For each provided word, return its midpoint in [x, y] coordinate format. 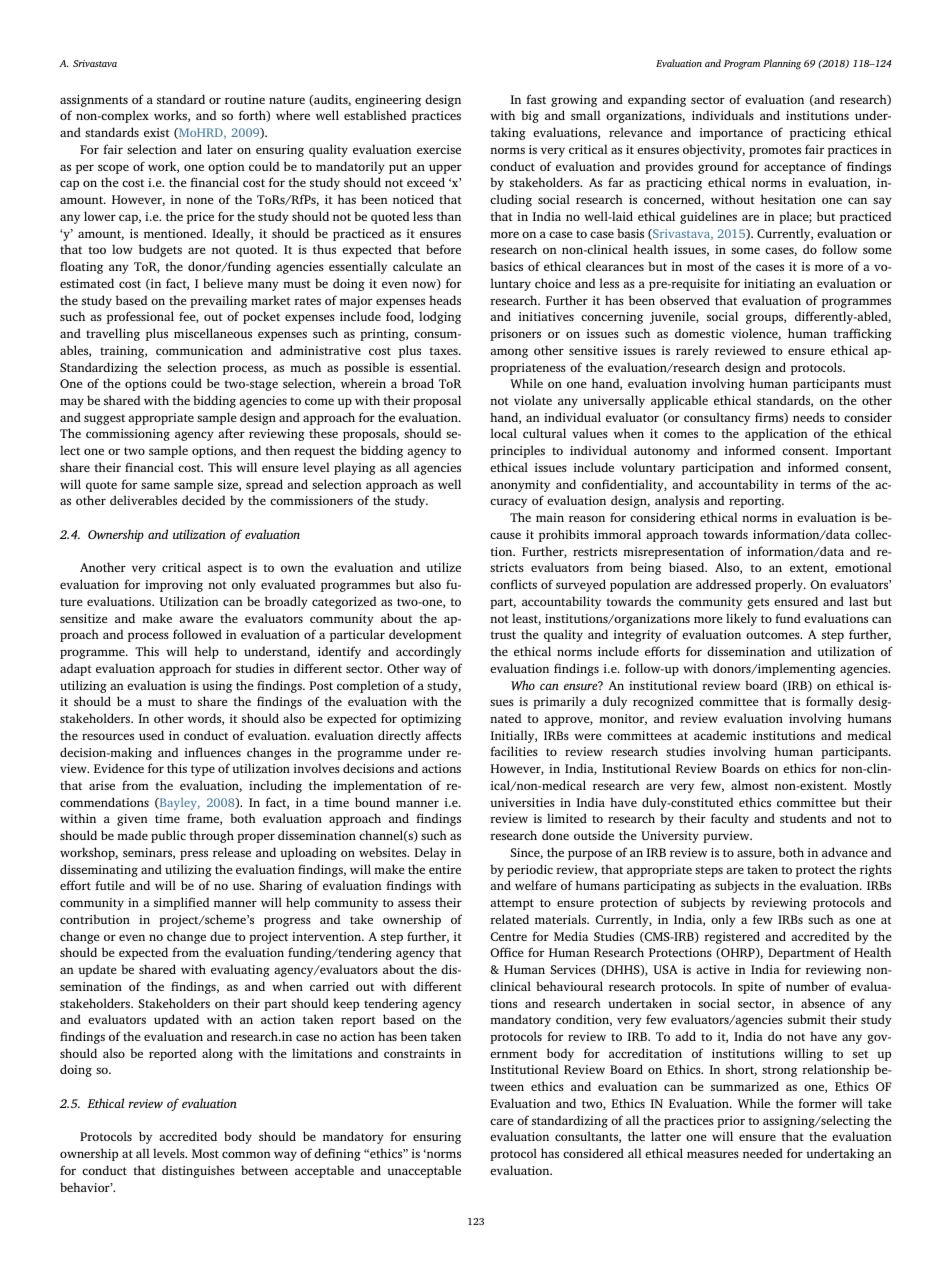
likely [741, 619]
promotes [775, 151]
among [509, 353]
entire [445, 869]
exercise [439, 149]
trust [503, 635]
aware [196, 619]
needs [809, 417]
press [194, 855]
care [502, 1121]
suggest [104, 419]
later [220, 149]
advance [845, 852]
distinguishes [198, 1171]
